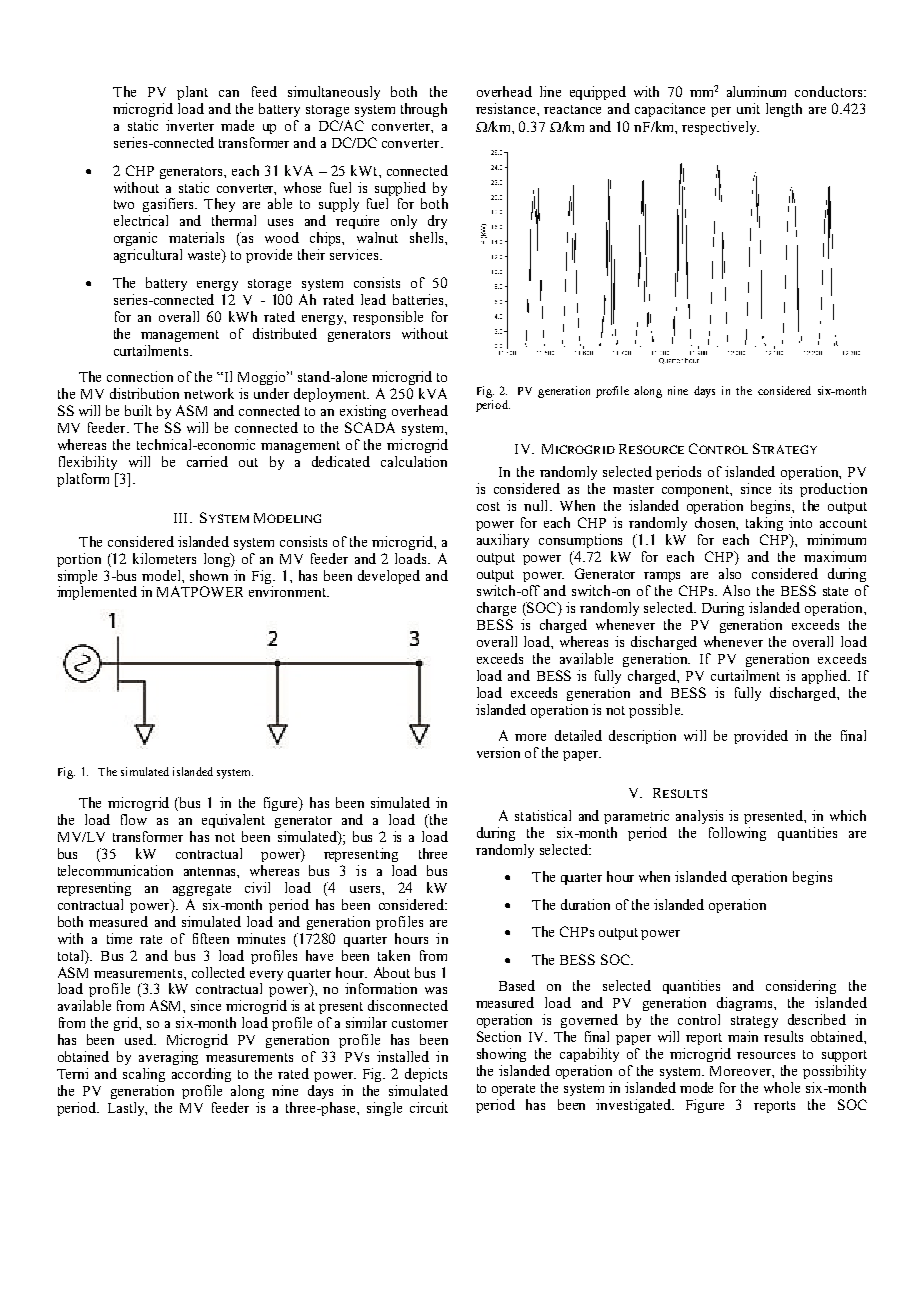 This screenshot has height=1307, width=924. I want to click on unit, so click(748, 108).
